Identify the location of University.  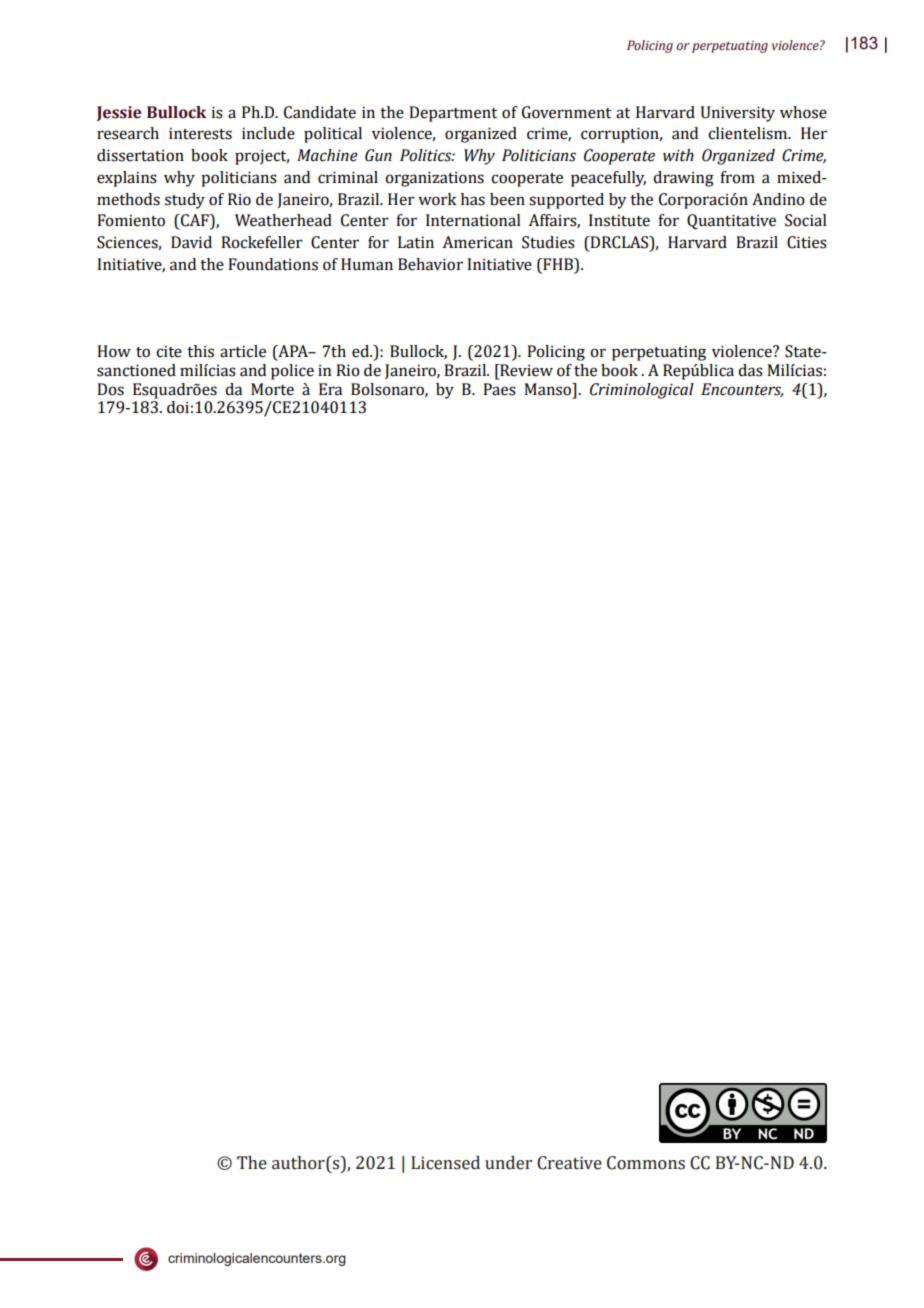
(738, 114).
